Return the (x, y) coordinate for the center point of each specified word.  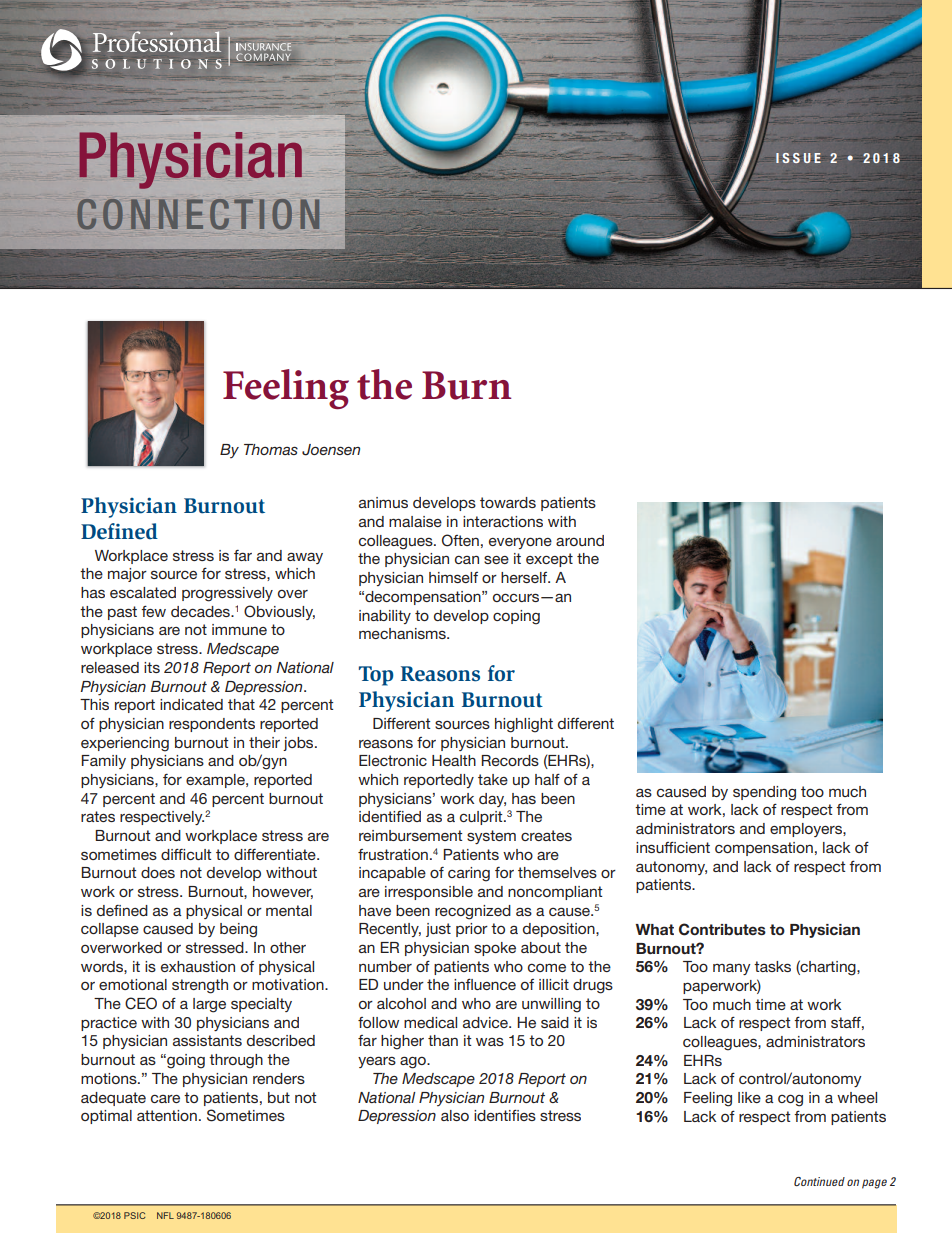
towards (508, 502)
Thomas (271, 449)
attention (167, 1115)
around (580, 540)
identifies (505, 1115)
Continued (819, 1181)
